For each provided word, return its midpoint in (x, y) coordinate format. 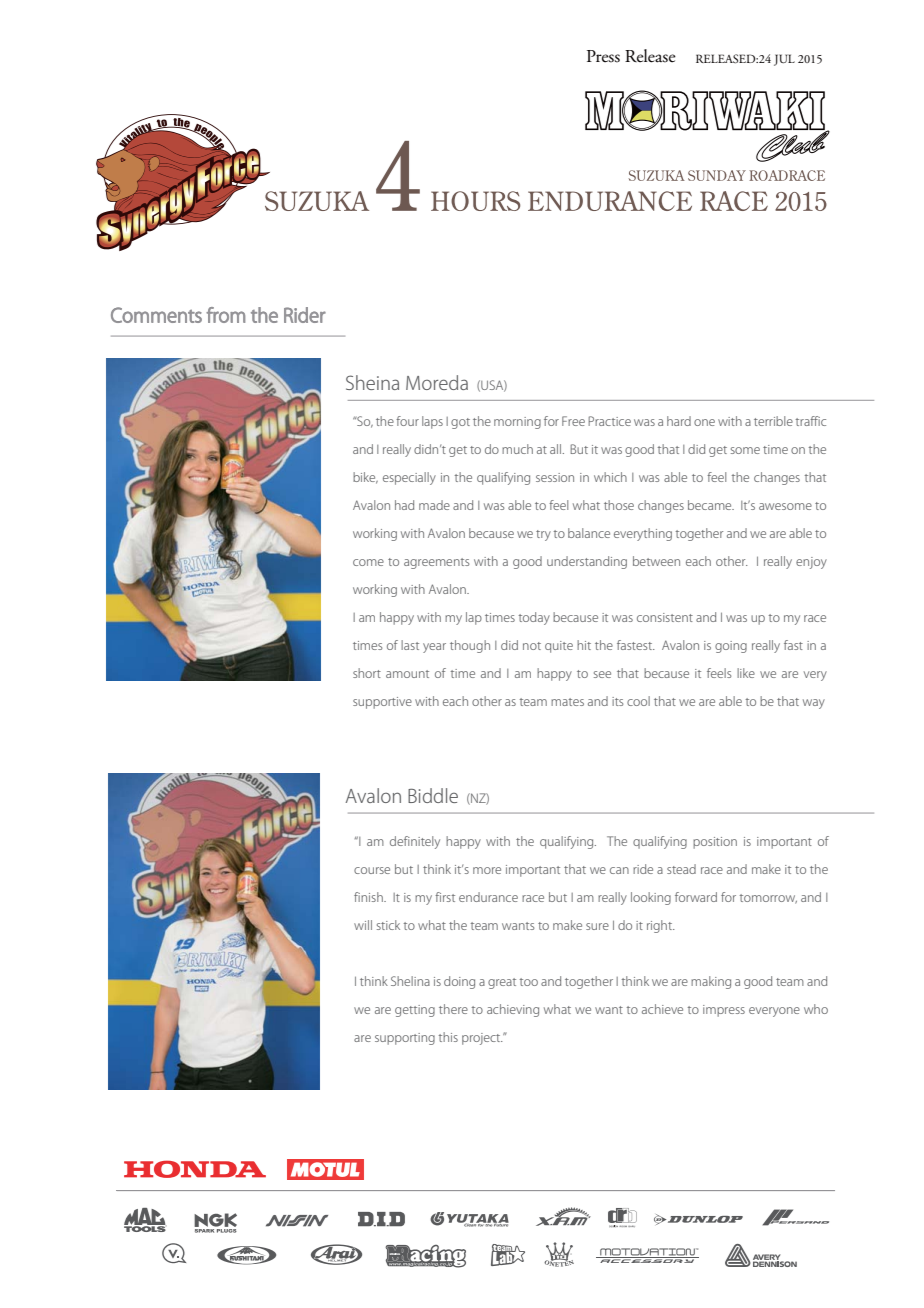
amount (407, 674)
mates (567, 702)
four (407, 421)
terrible (773, 421)
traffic (811, 421)
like (746, 673)
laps (432, 422)
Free (573, 421)
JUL (784, 60)
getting (415, 1011)
